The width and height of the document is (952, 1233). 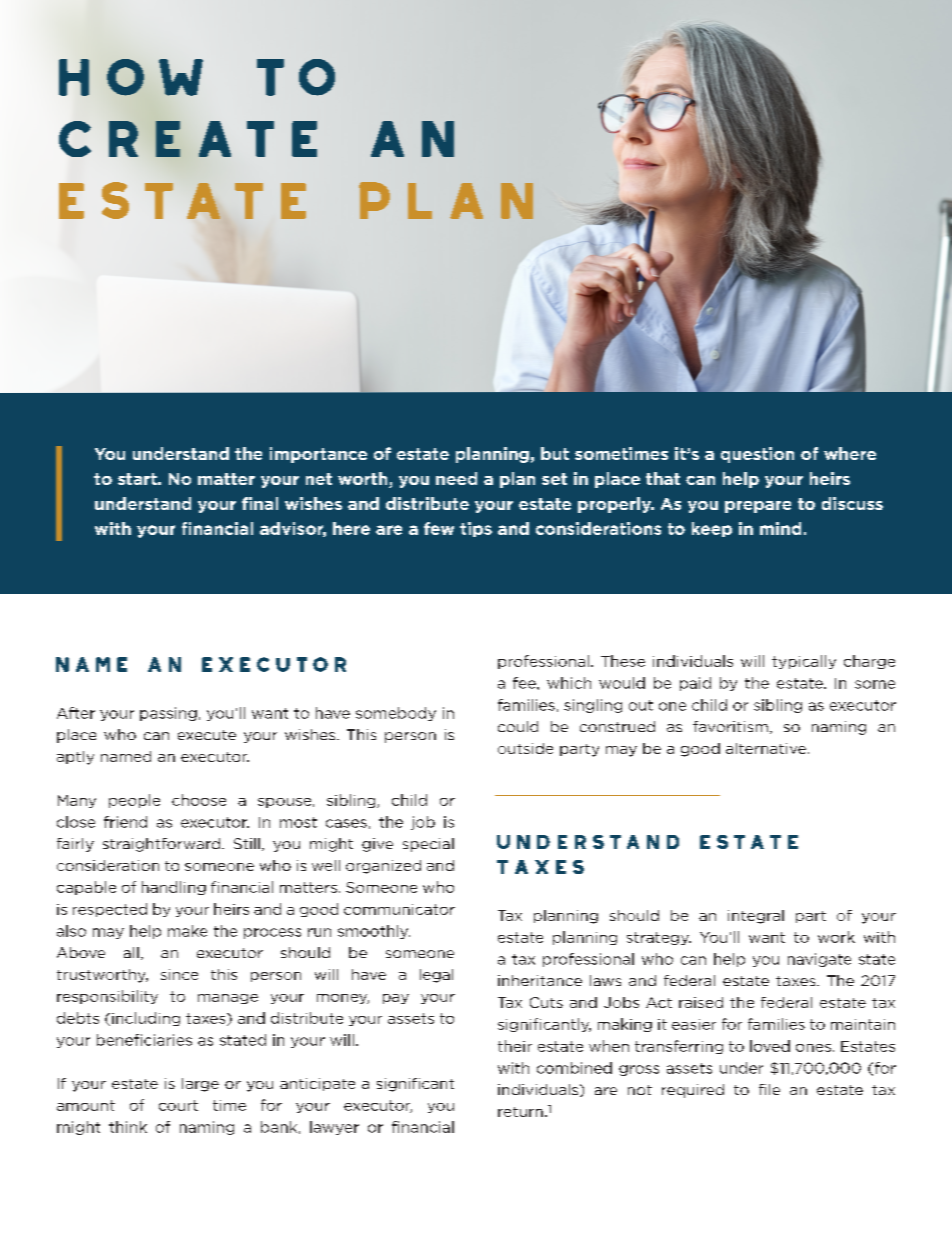 I want to click on final, so click(x=260, y=503).
